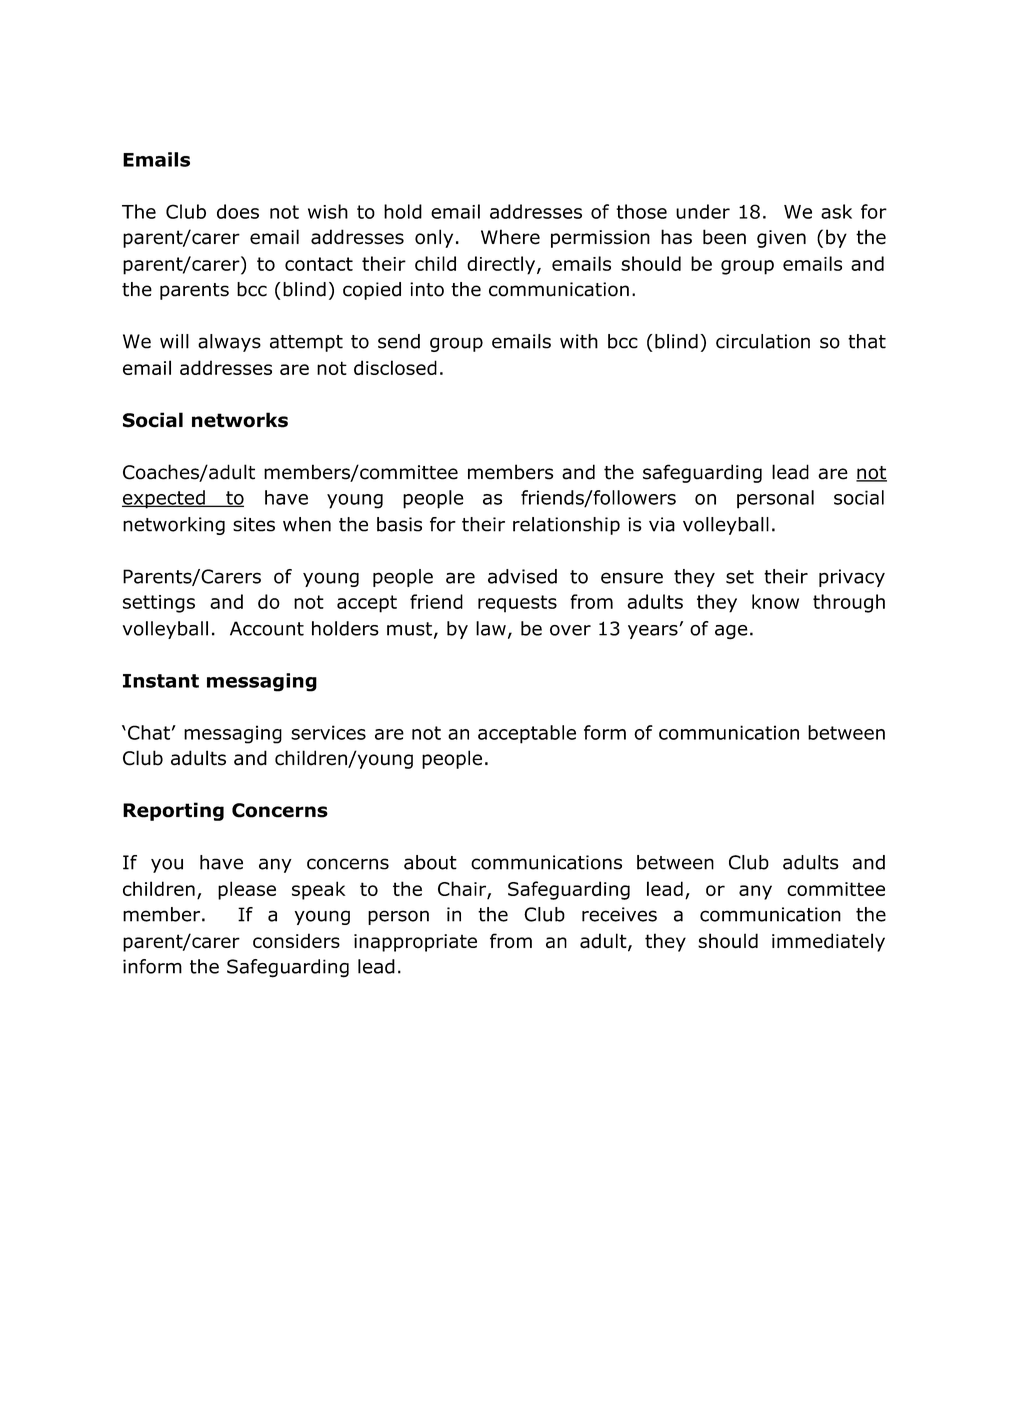 The width and height of the screenshot is (1009, 1427). Describe the element at coordinates (662, 524) in the screenshot. I see `via` at that location.
